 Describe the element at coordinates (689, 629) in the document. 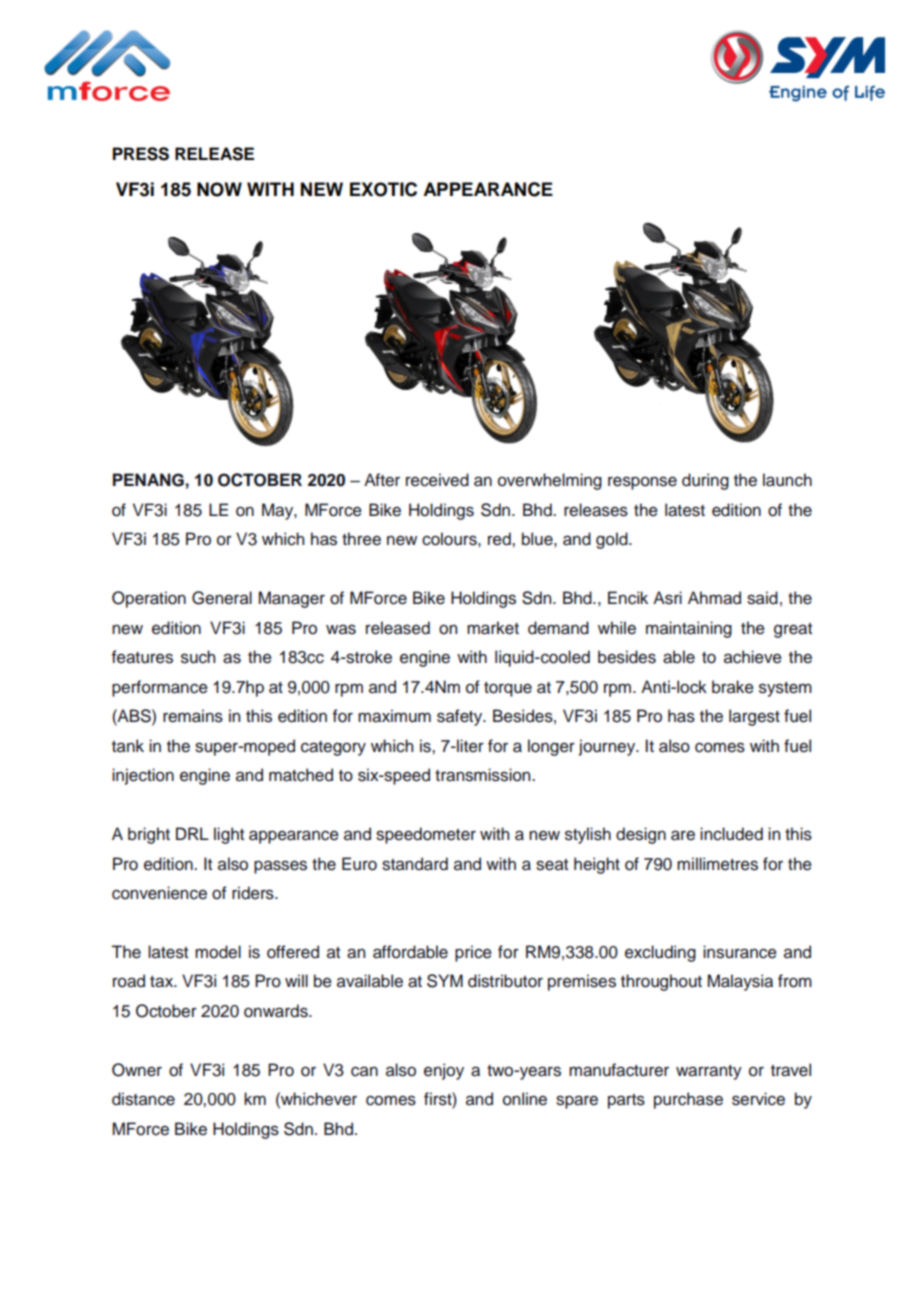

I see `maintaining` at that location.
